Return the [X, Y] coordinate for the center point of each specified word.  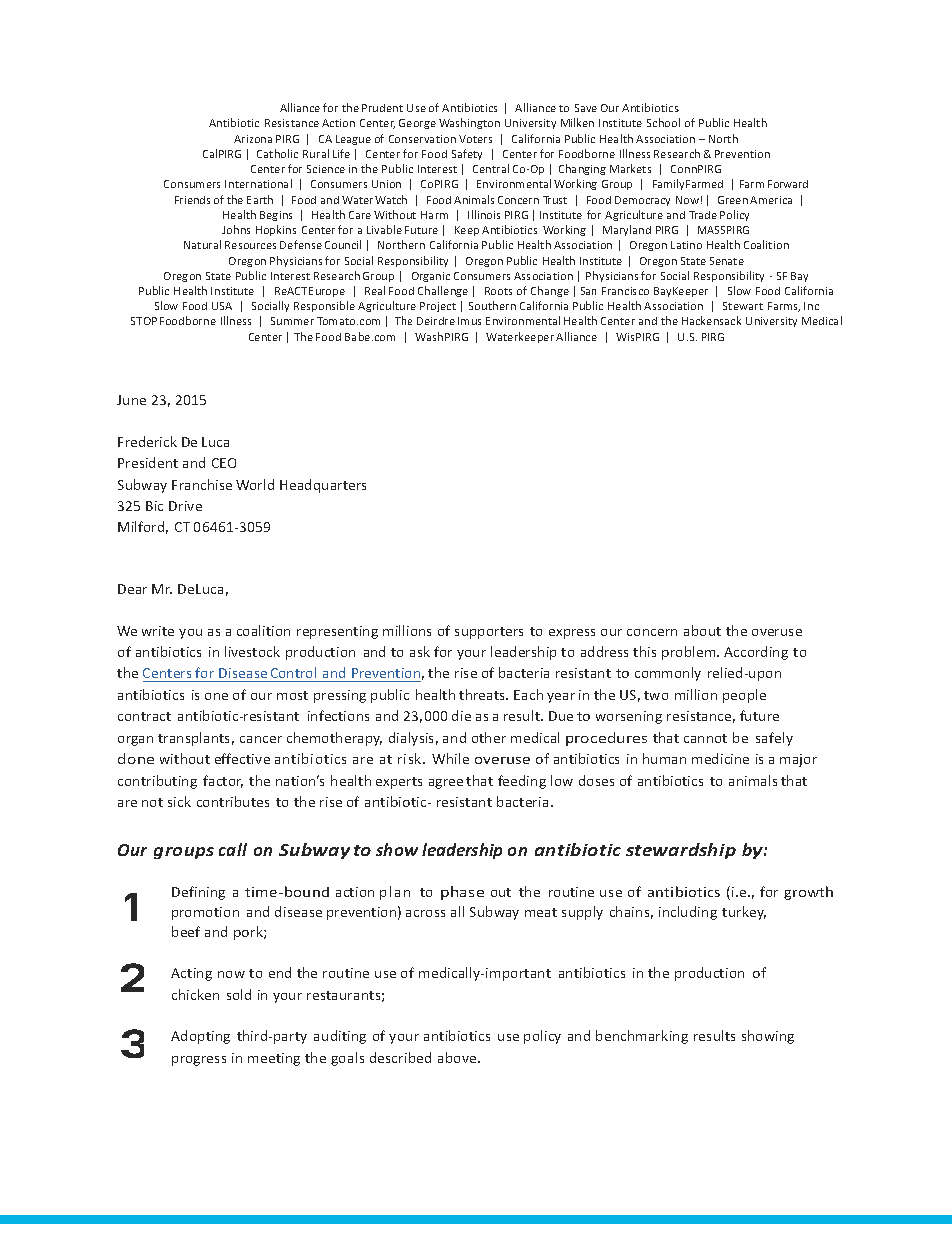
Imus [469, 321]
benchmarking [642, 1037]
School [663, 122]
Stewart [743, 306]
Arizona [253, 139]
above [458, 1057]
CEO [224, 463]
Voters [475, 139]
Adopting [200, 1037]
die [461, 715]
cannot [705, 738]
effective [242, 758]
